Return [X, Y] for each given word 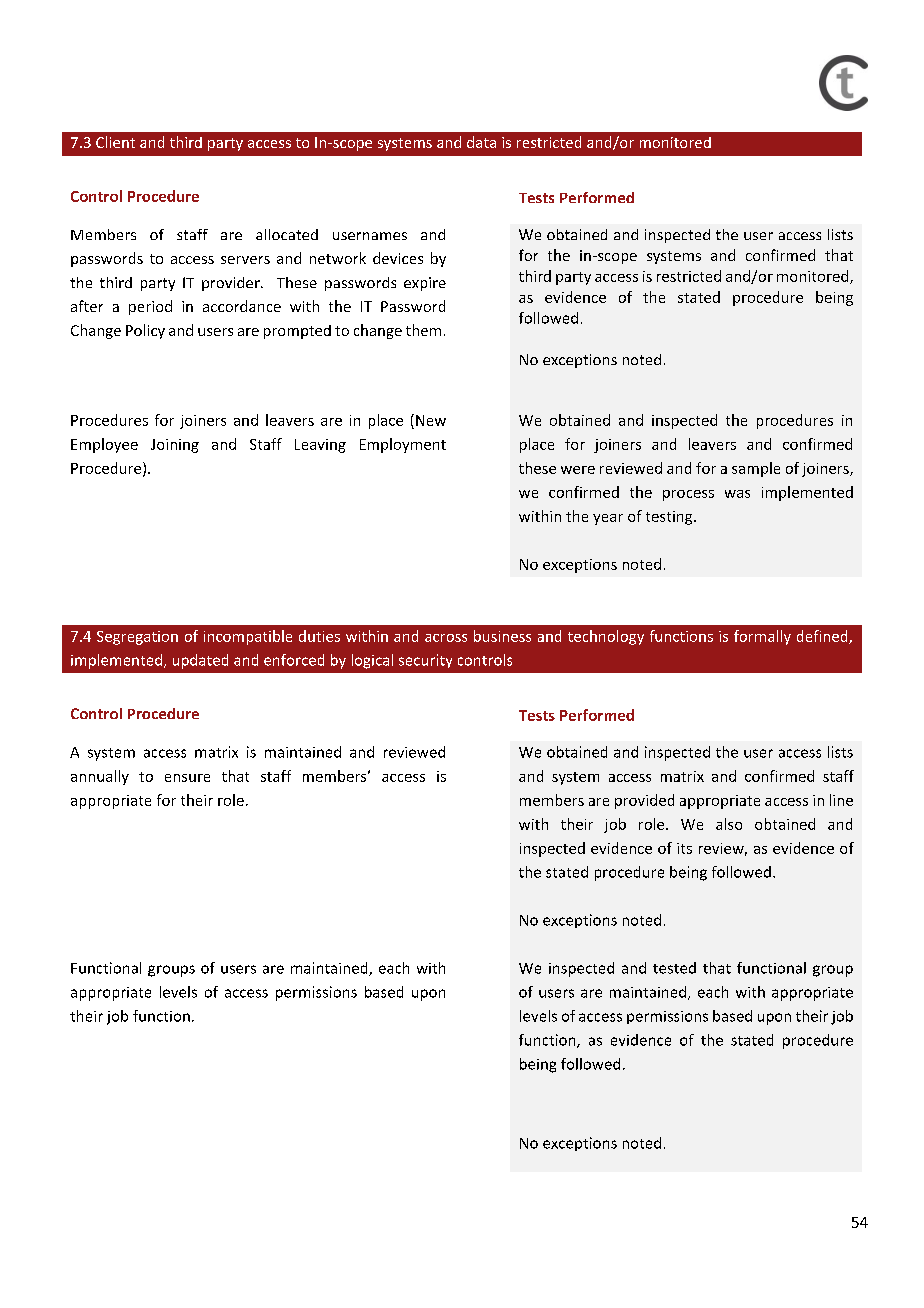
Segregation [137, 638]
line [841, 800]
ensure [187, 778]
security [425, 661]
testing [670, 518]
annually [100, 777]
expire [425, 284]
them [423, 330]
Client [115, 142]
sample [756, 469]
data [481, 142]
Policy [145, 331]
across [446, 638]
